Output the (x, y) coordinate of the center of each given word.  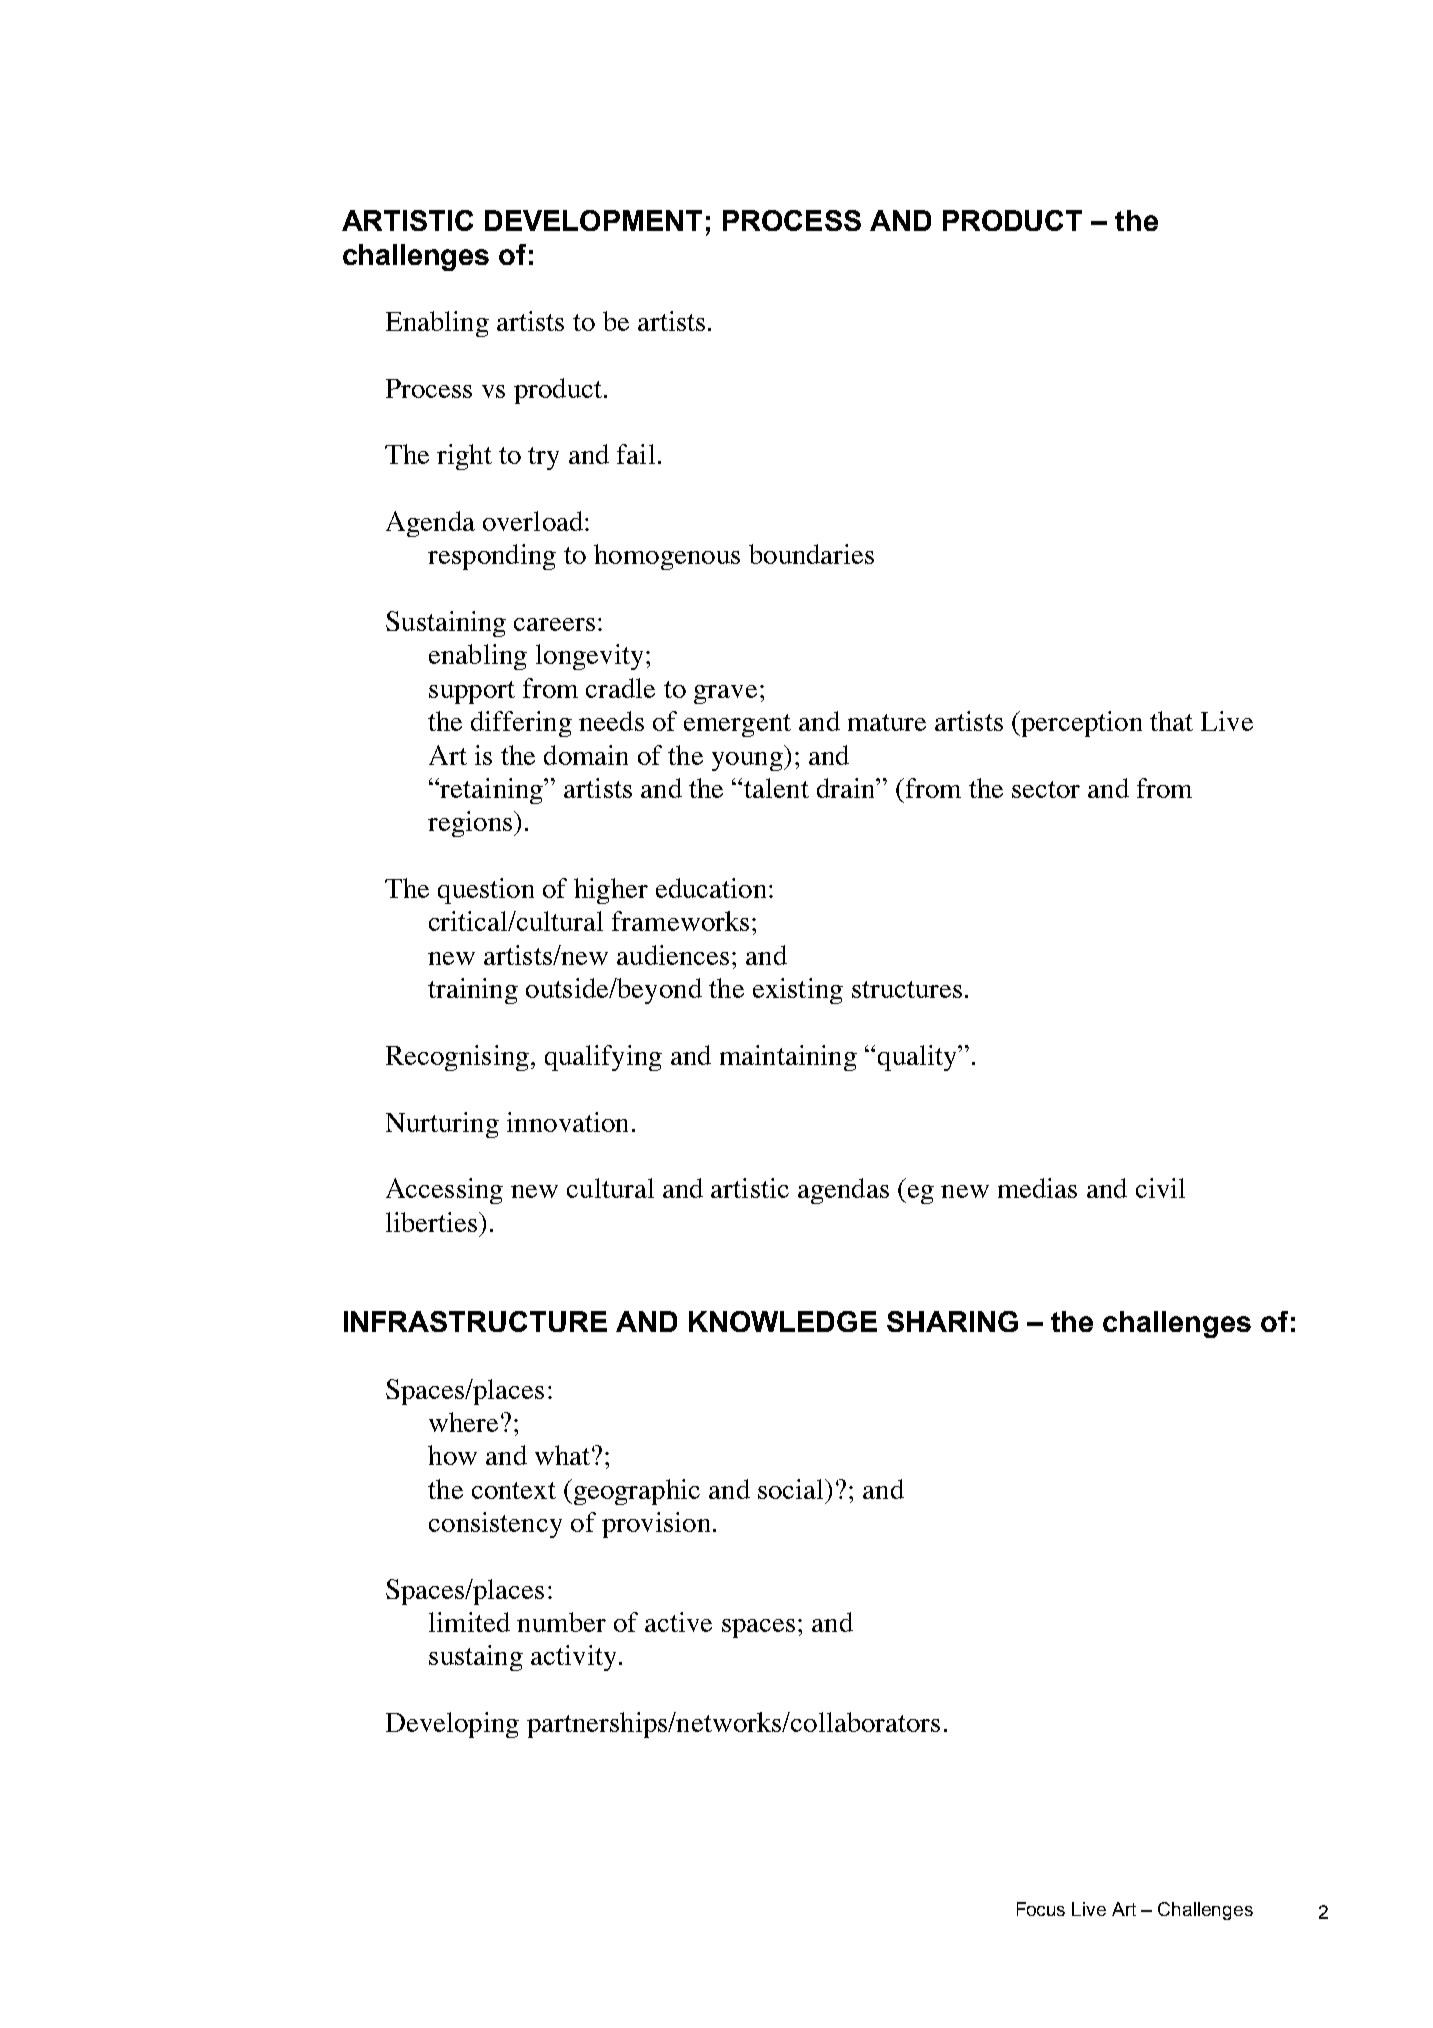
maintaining (788, 1058)
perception (1080, 724)
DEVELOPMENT (593, 220)
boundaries (811, 554)
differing (521, 724)
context (514, 1490)
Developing (452, 1725)
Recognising (457, 1058)
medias (1037, 1188)
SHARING (952, 1321)
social (792, 1489)
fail (636, 454)
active (678, 1622)
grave (725, 694)
